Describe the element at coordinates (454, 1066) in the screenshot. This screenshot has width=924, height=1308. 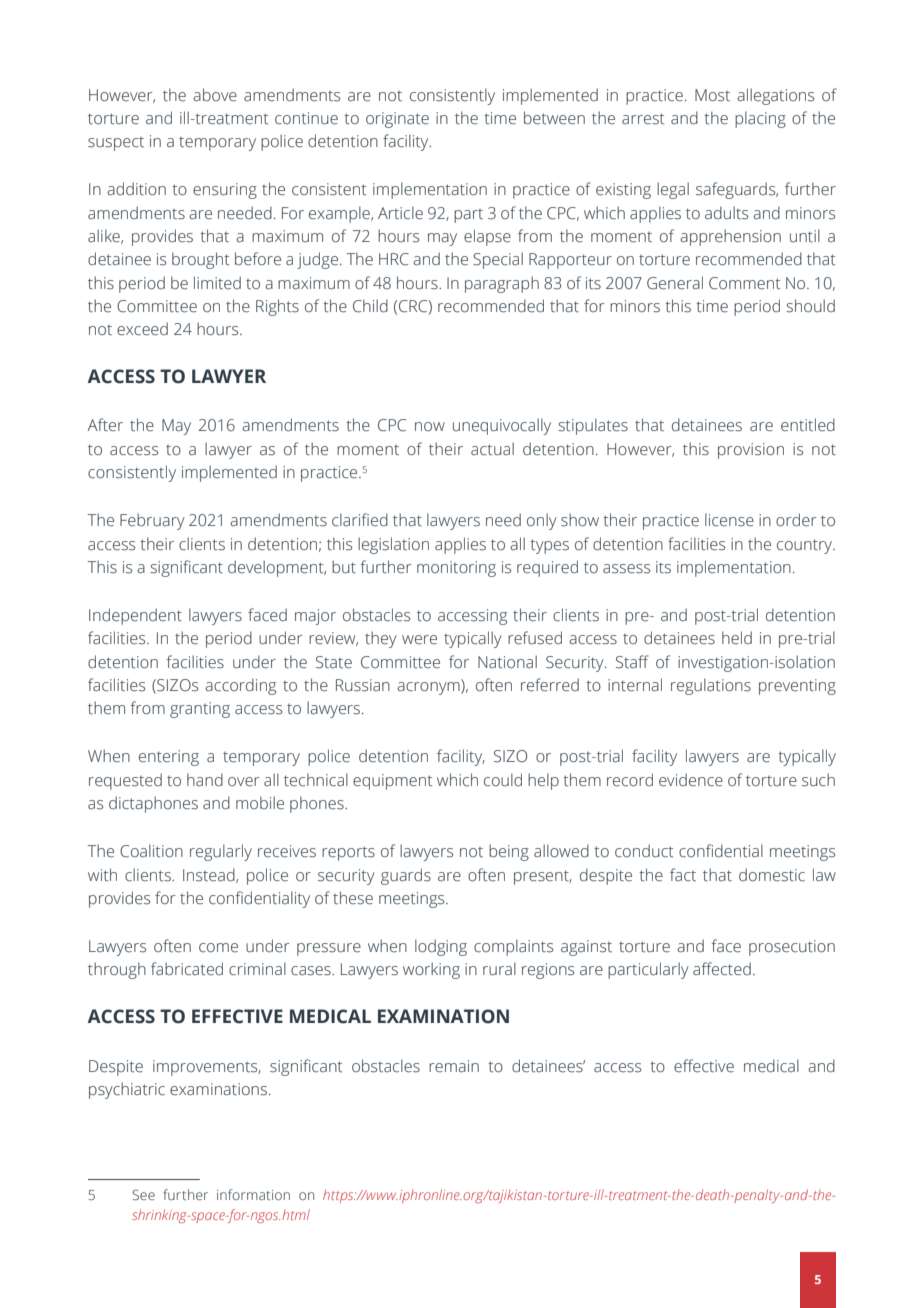
I see `remain` at that location.
